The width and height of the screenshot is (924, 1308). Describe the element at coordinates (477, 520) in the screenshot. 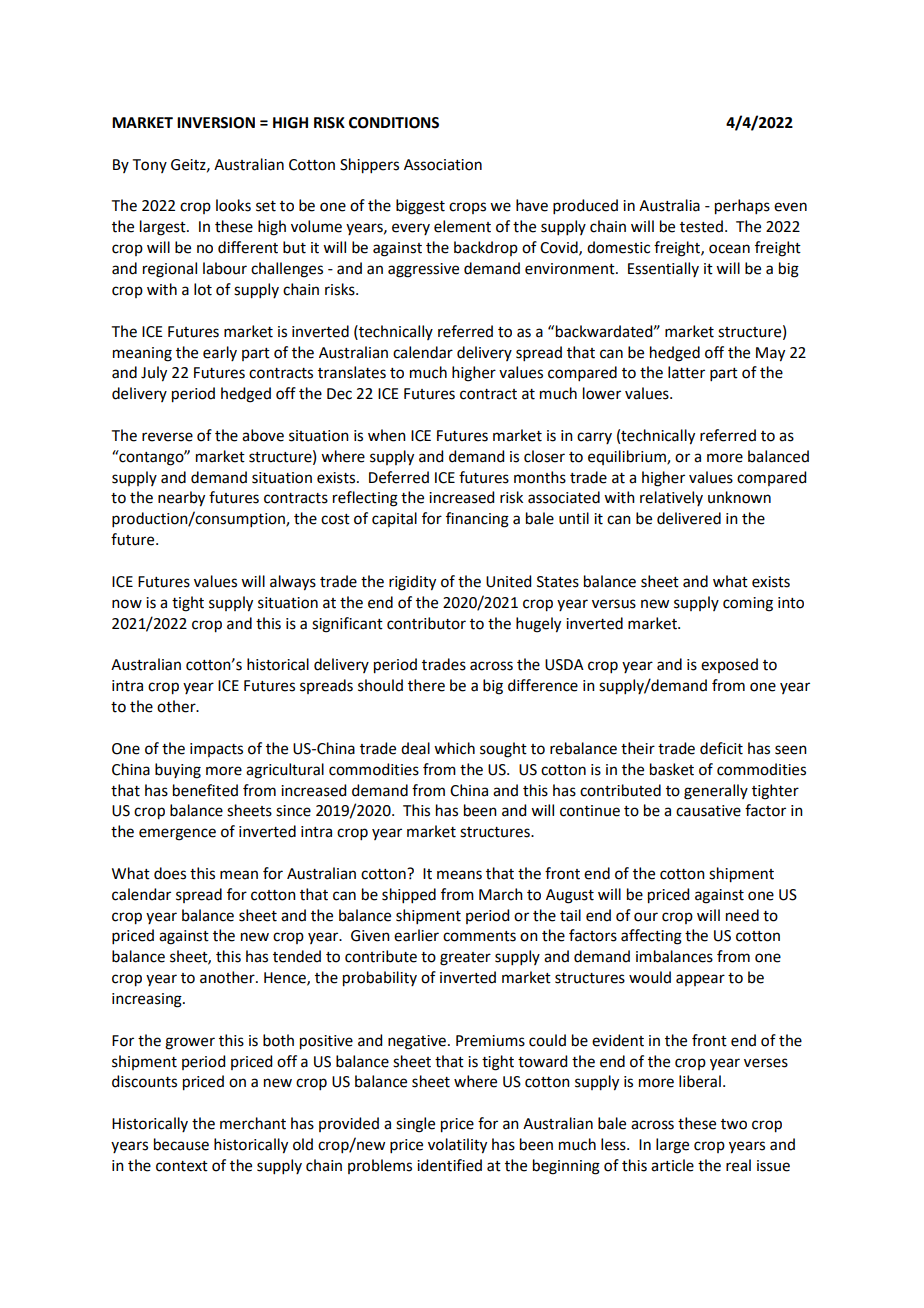

I see `financing` at that location.
